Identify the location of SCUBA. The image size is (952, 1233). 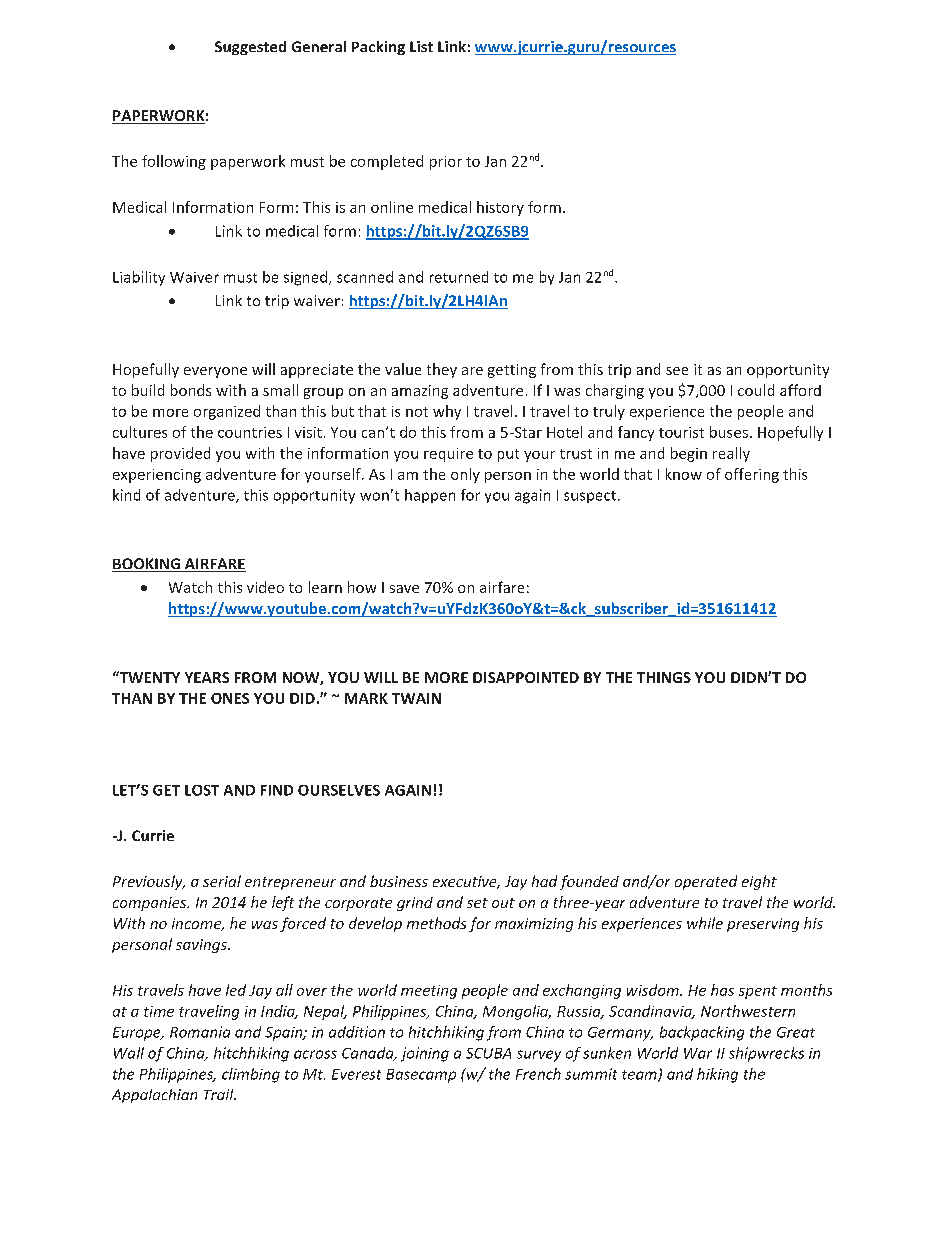
(488, 1053).
